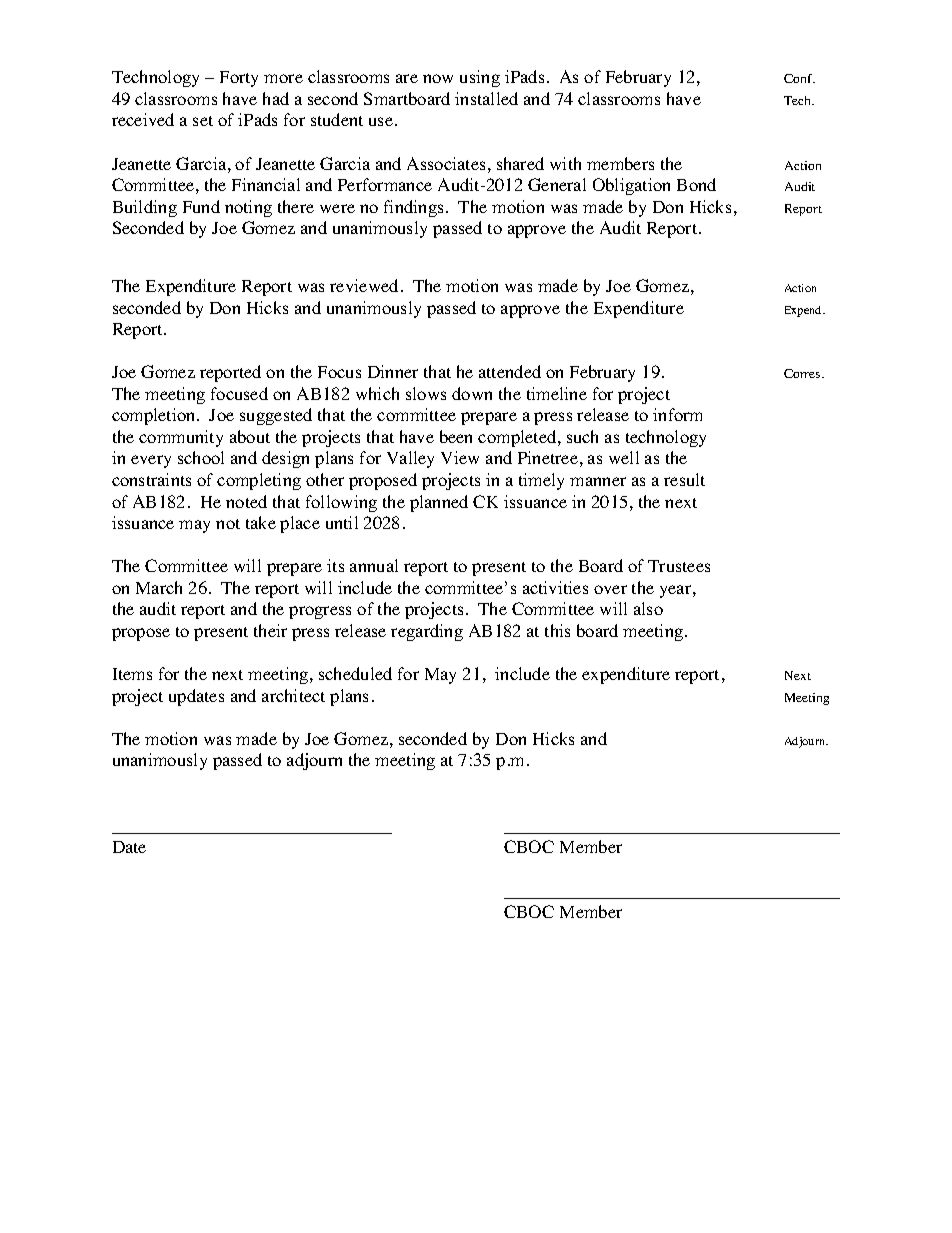 The height and width of the image is (1233, 952). I want to click on take, so click(261, 522).
